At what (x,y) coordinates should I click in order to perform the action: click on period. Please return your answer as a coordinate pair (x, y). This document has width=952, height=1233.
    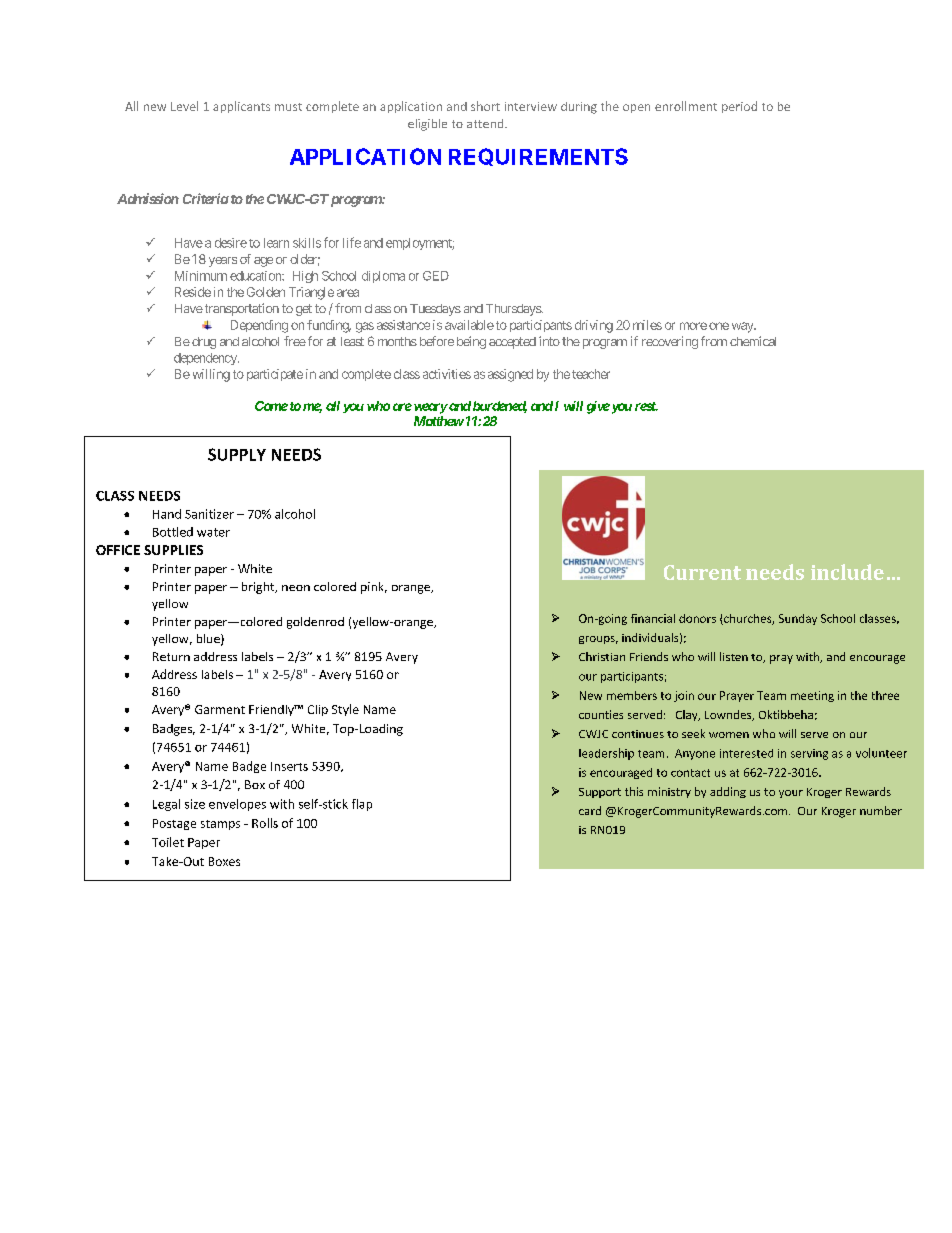
    Looking at the image, I should click on (739, 107).
